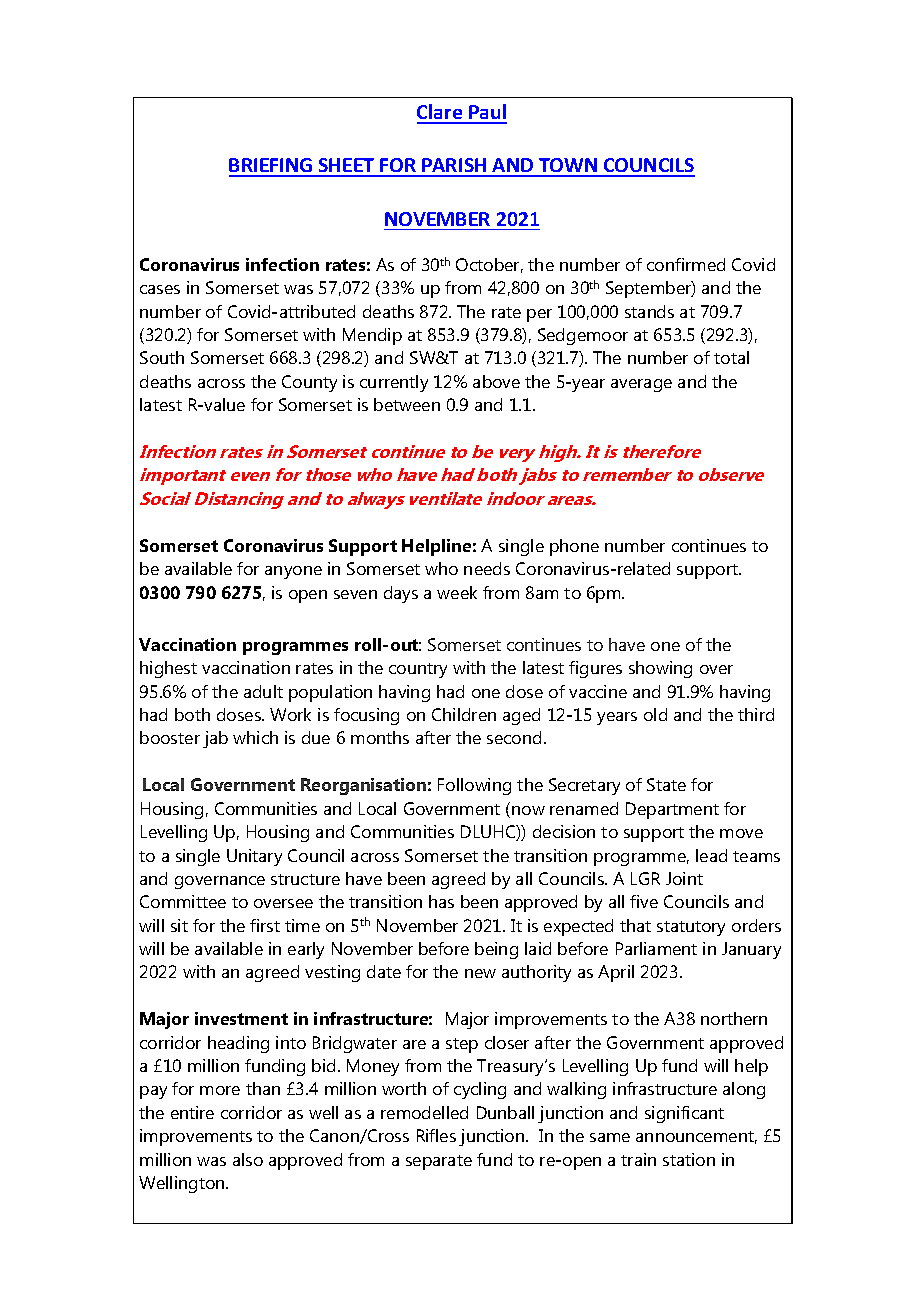  Describe the element at coordinates (684, 1114) in the screenshot. I see `significant` at that location.
